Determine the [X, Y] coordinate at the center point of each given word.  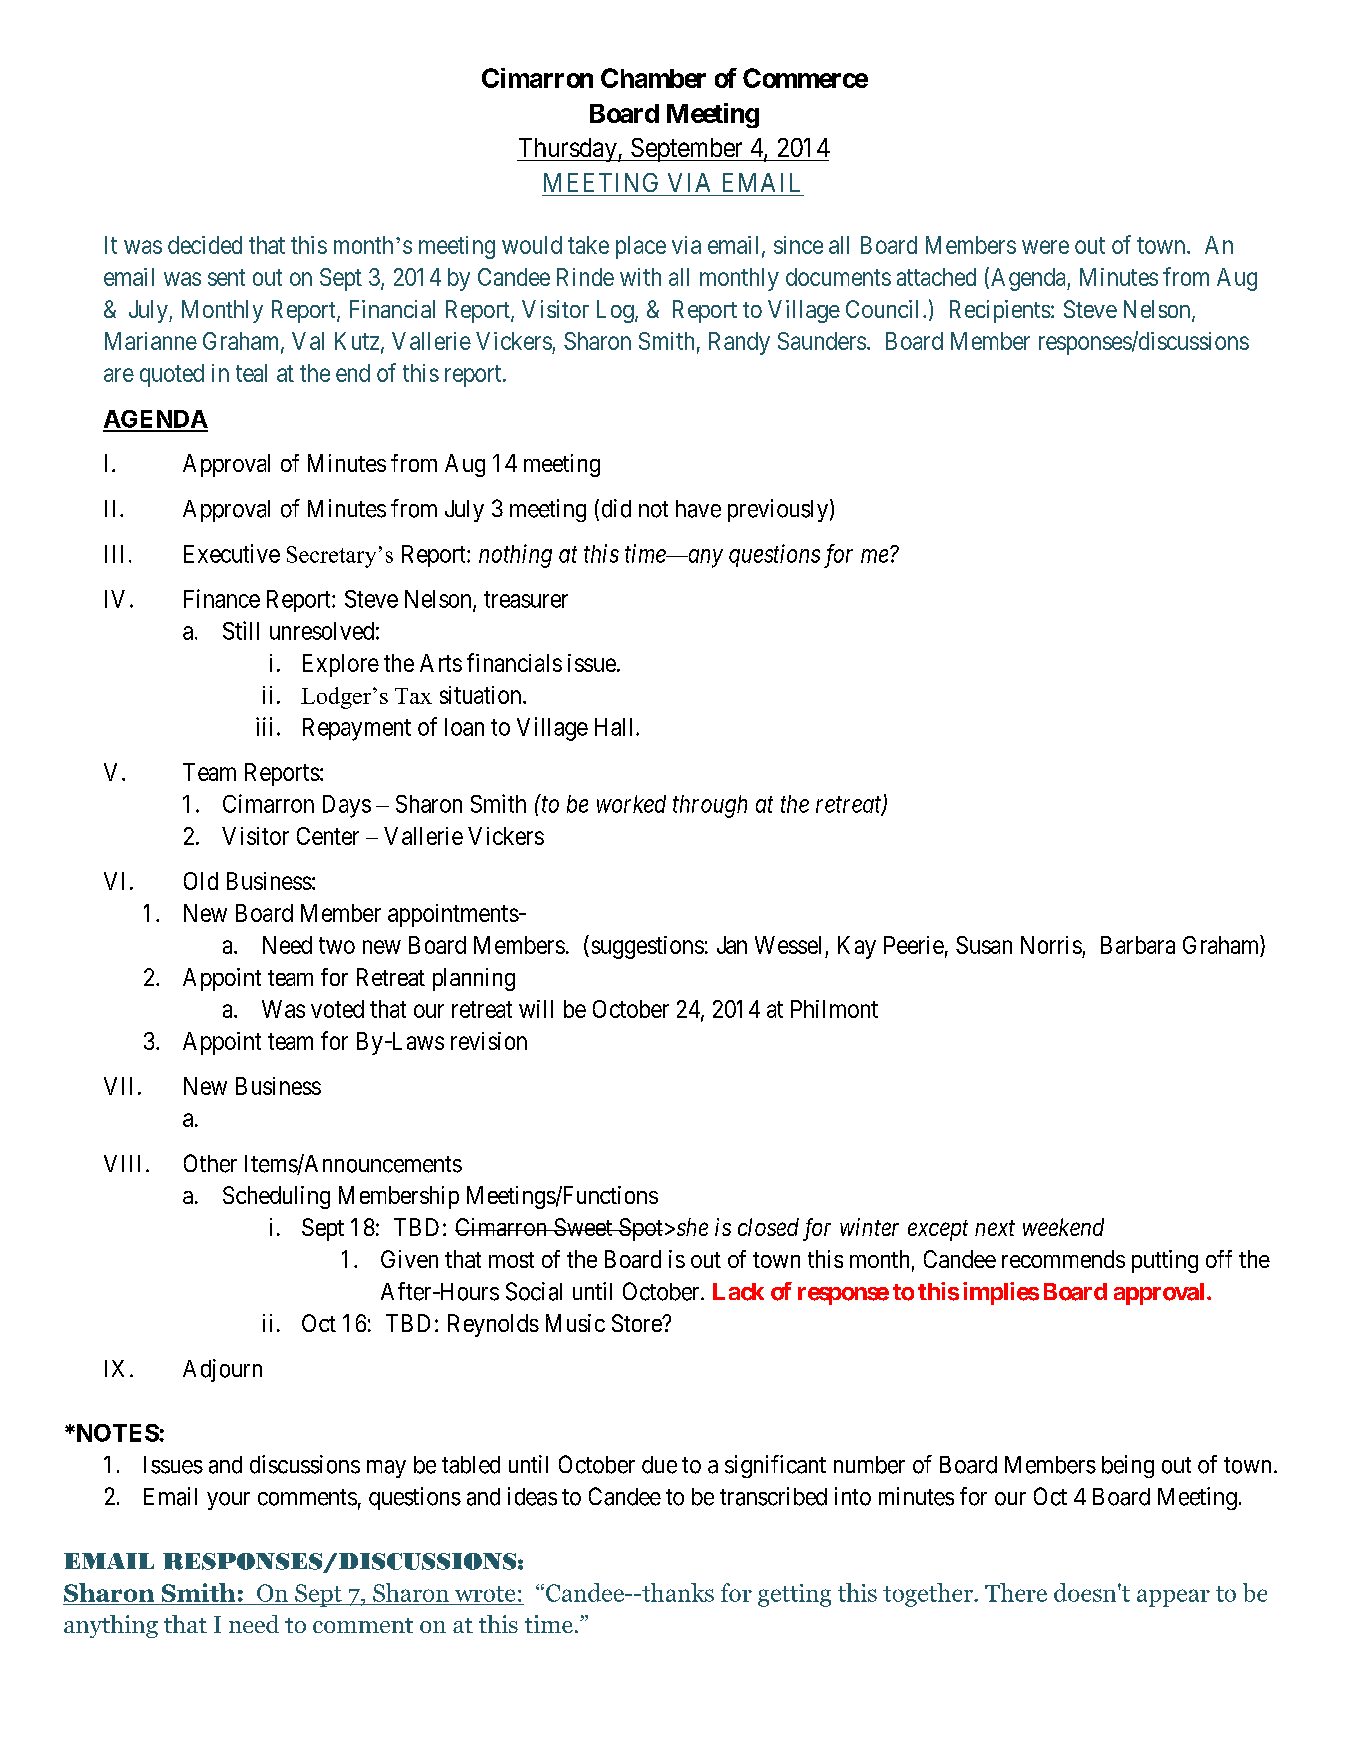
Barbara [1138, 945]
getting [794, 1595]
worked [631, 804]
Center [328, 836]
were [1045, 247]
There [1016, 1592]
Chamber [653, 78]
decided [205, 245]
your [228, 1501]
